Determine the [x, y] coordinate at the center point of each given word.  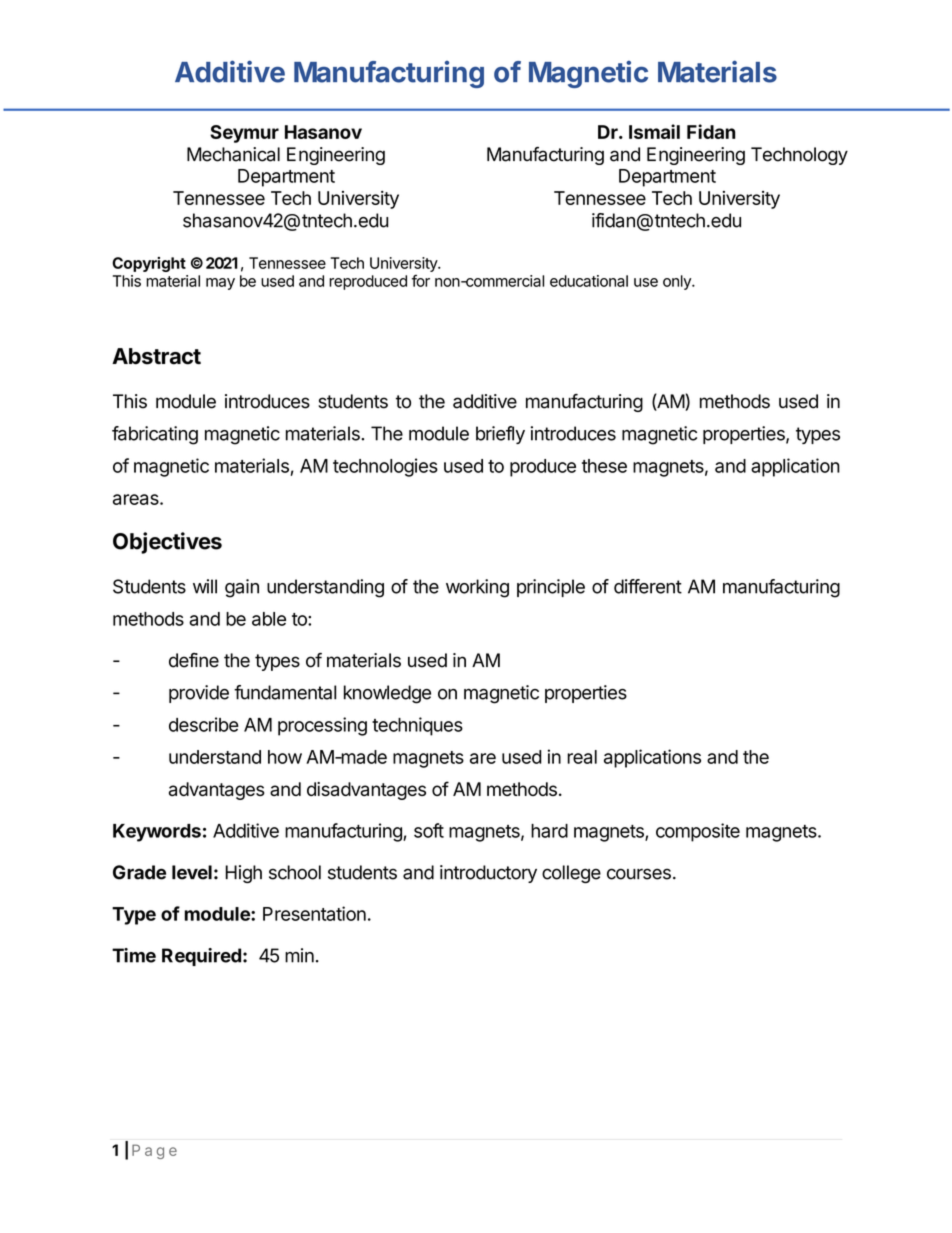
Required [201, 957]
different [648, 586]
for [421, 281]
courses [639, 874]
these [604, 466]
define [194, 660]
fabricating [155, 435]
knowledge [387, 694]
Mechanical [233, 154]
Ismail [654, 131]
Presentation [314, 913]
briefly [500, 435]
